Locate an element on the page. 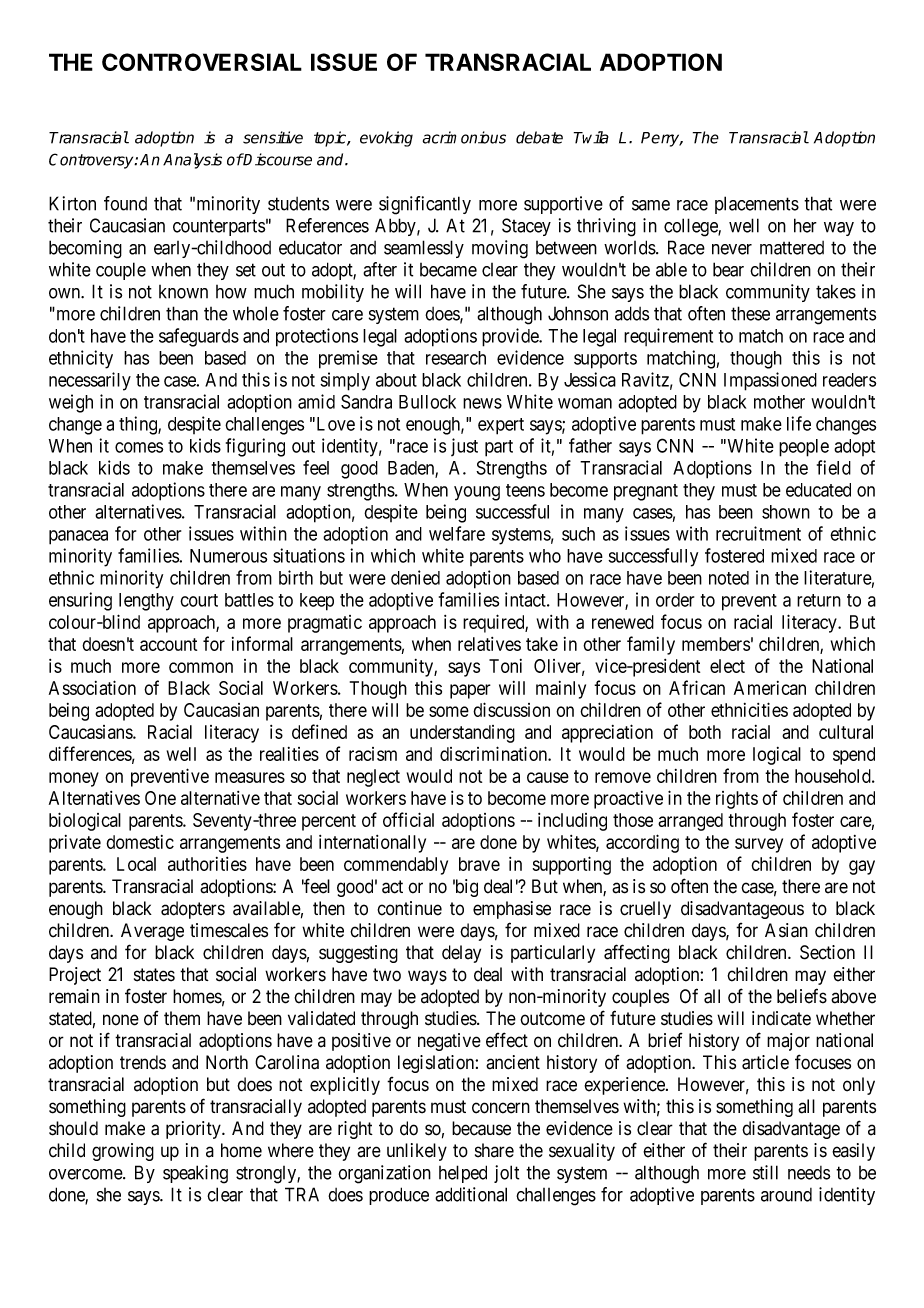 This page has height=1308, width=924. relatives is located at coordinates (489, 644).
